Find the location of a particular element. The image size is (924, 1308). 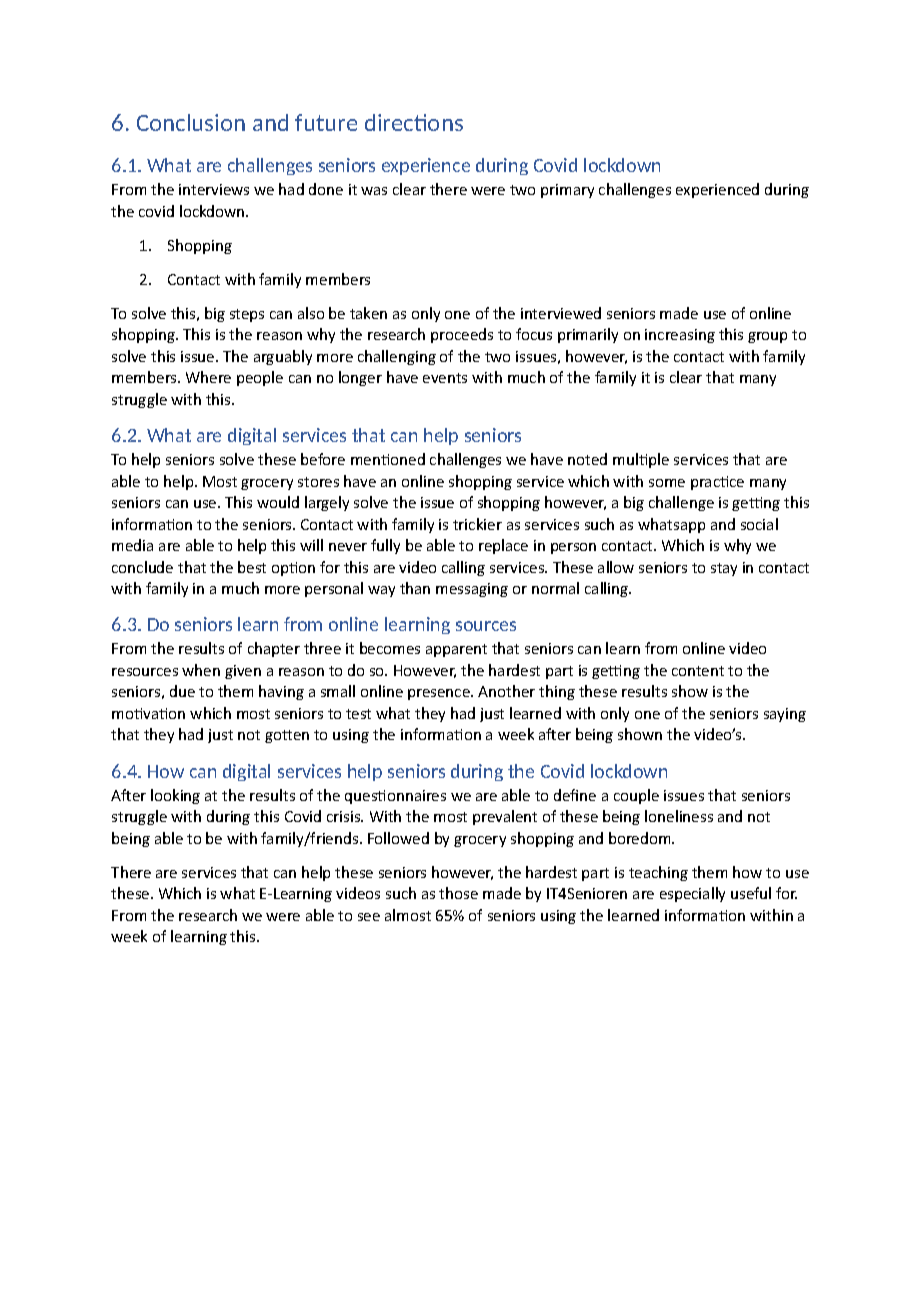

primary is located at coordinates (567, 191).
